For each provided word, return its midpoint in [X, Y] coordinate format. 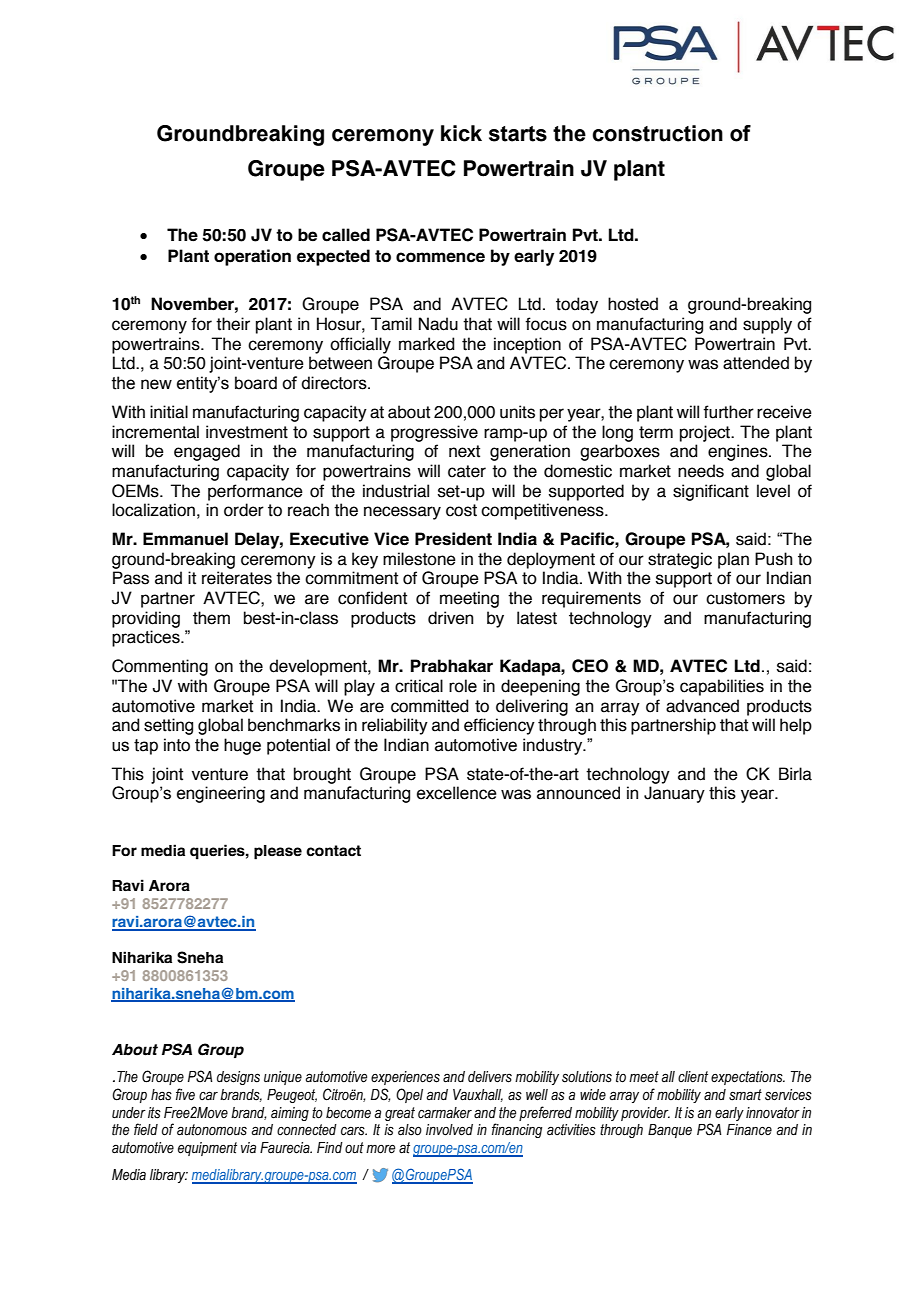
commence [440, 257]
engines [739, 452]
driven [451, 618]
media [163, 850]
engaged [207, 452]
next [464, 451]
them [211, 618]
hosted [633, 304]
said [792, 666]
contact [333, 851]
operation [252, 257]
